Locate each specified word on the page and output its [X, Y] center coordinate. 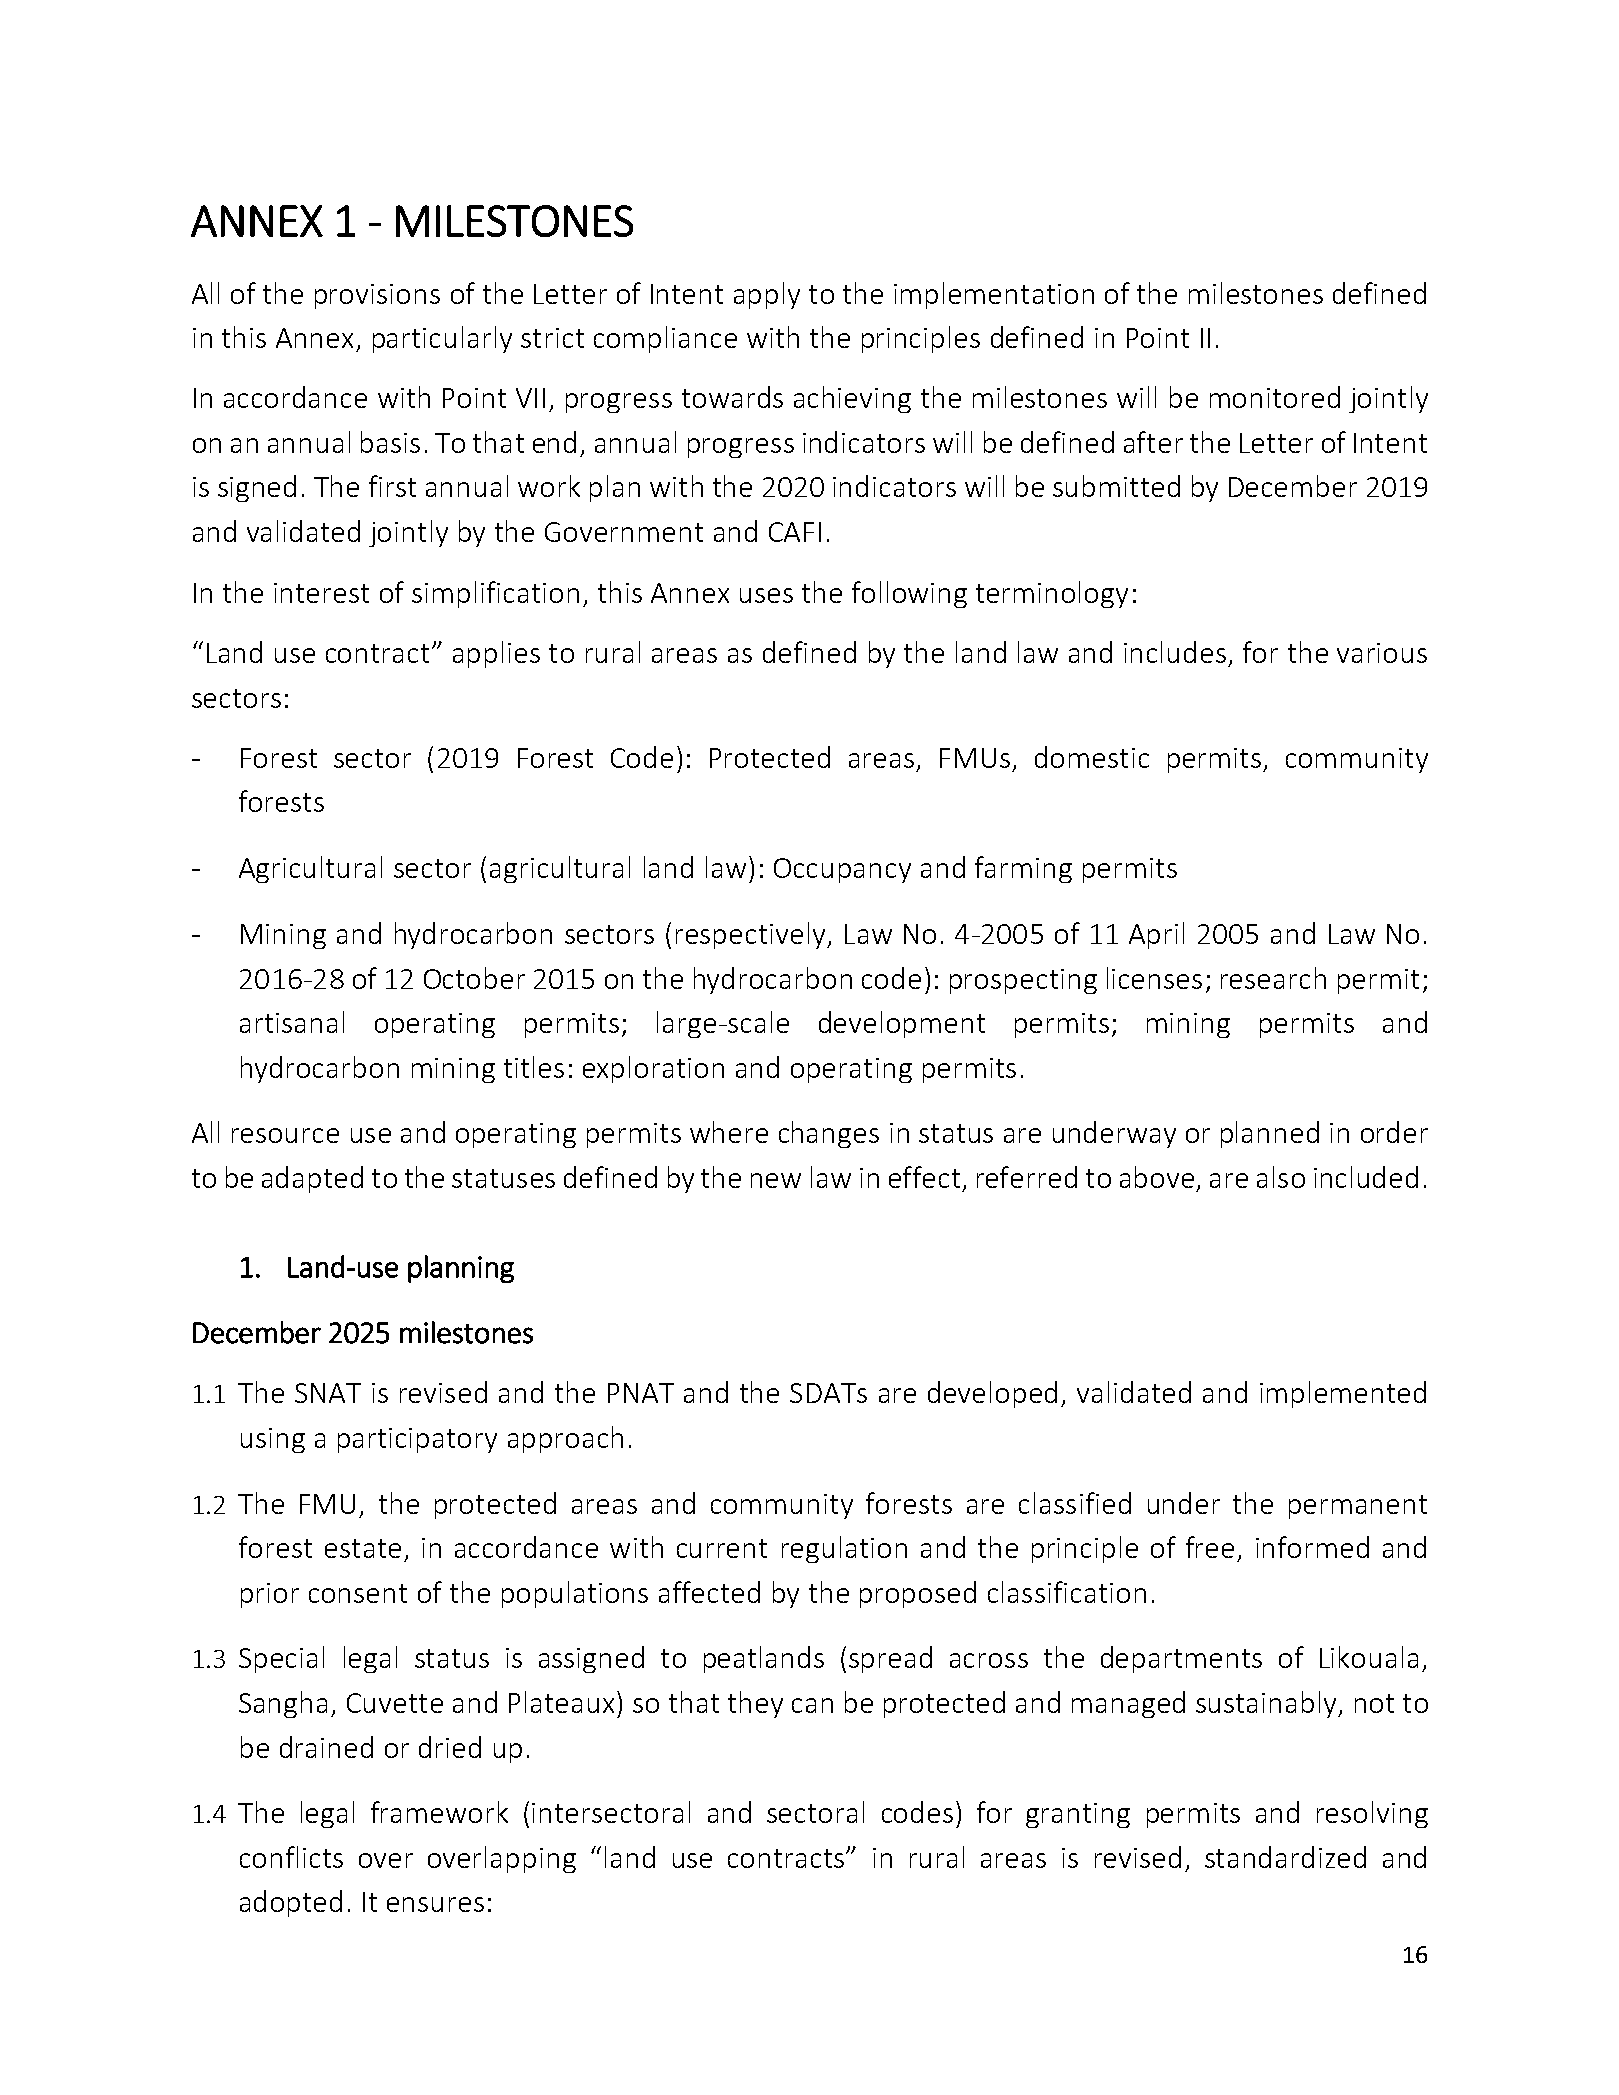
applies [496, 654]
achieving [852, 399]
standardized [1285, 1857]
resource [285, 1135]
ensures [435, 1904]
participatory [417, 1440]
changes [829, 1134]
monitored [1275, 397]
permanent [1358, 1507]
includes [1175, 652]
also [1281, 1177]
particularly [442, 339]
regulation [844, 1549]
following [909, 594]
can [812, 1705]
